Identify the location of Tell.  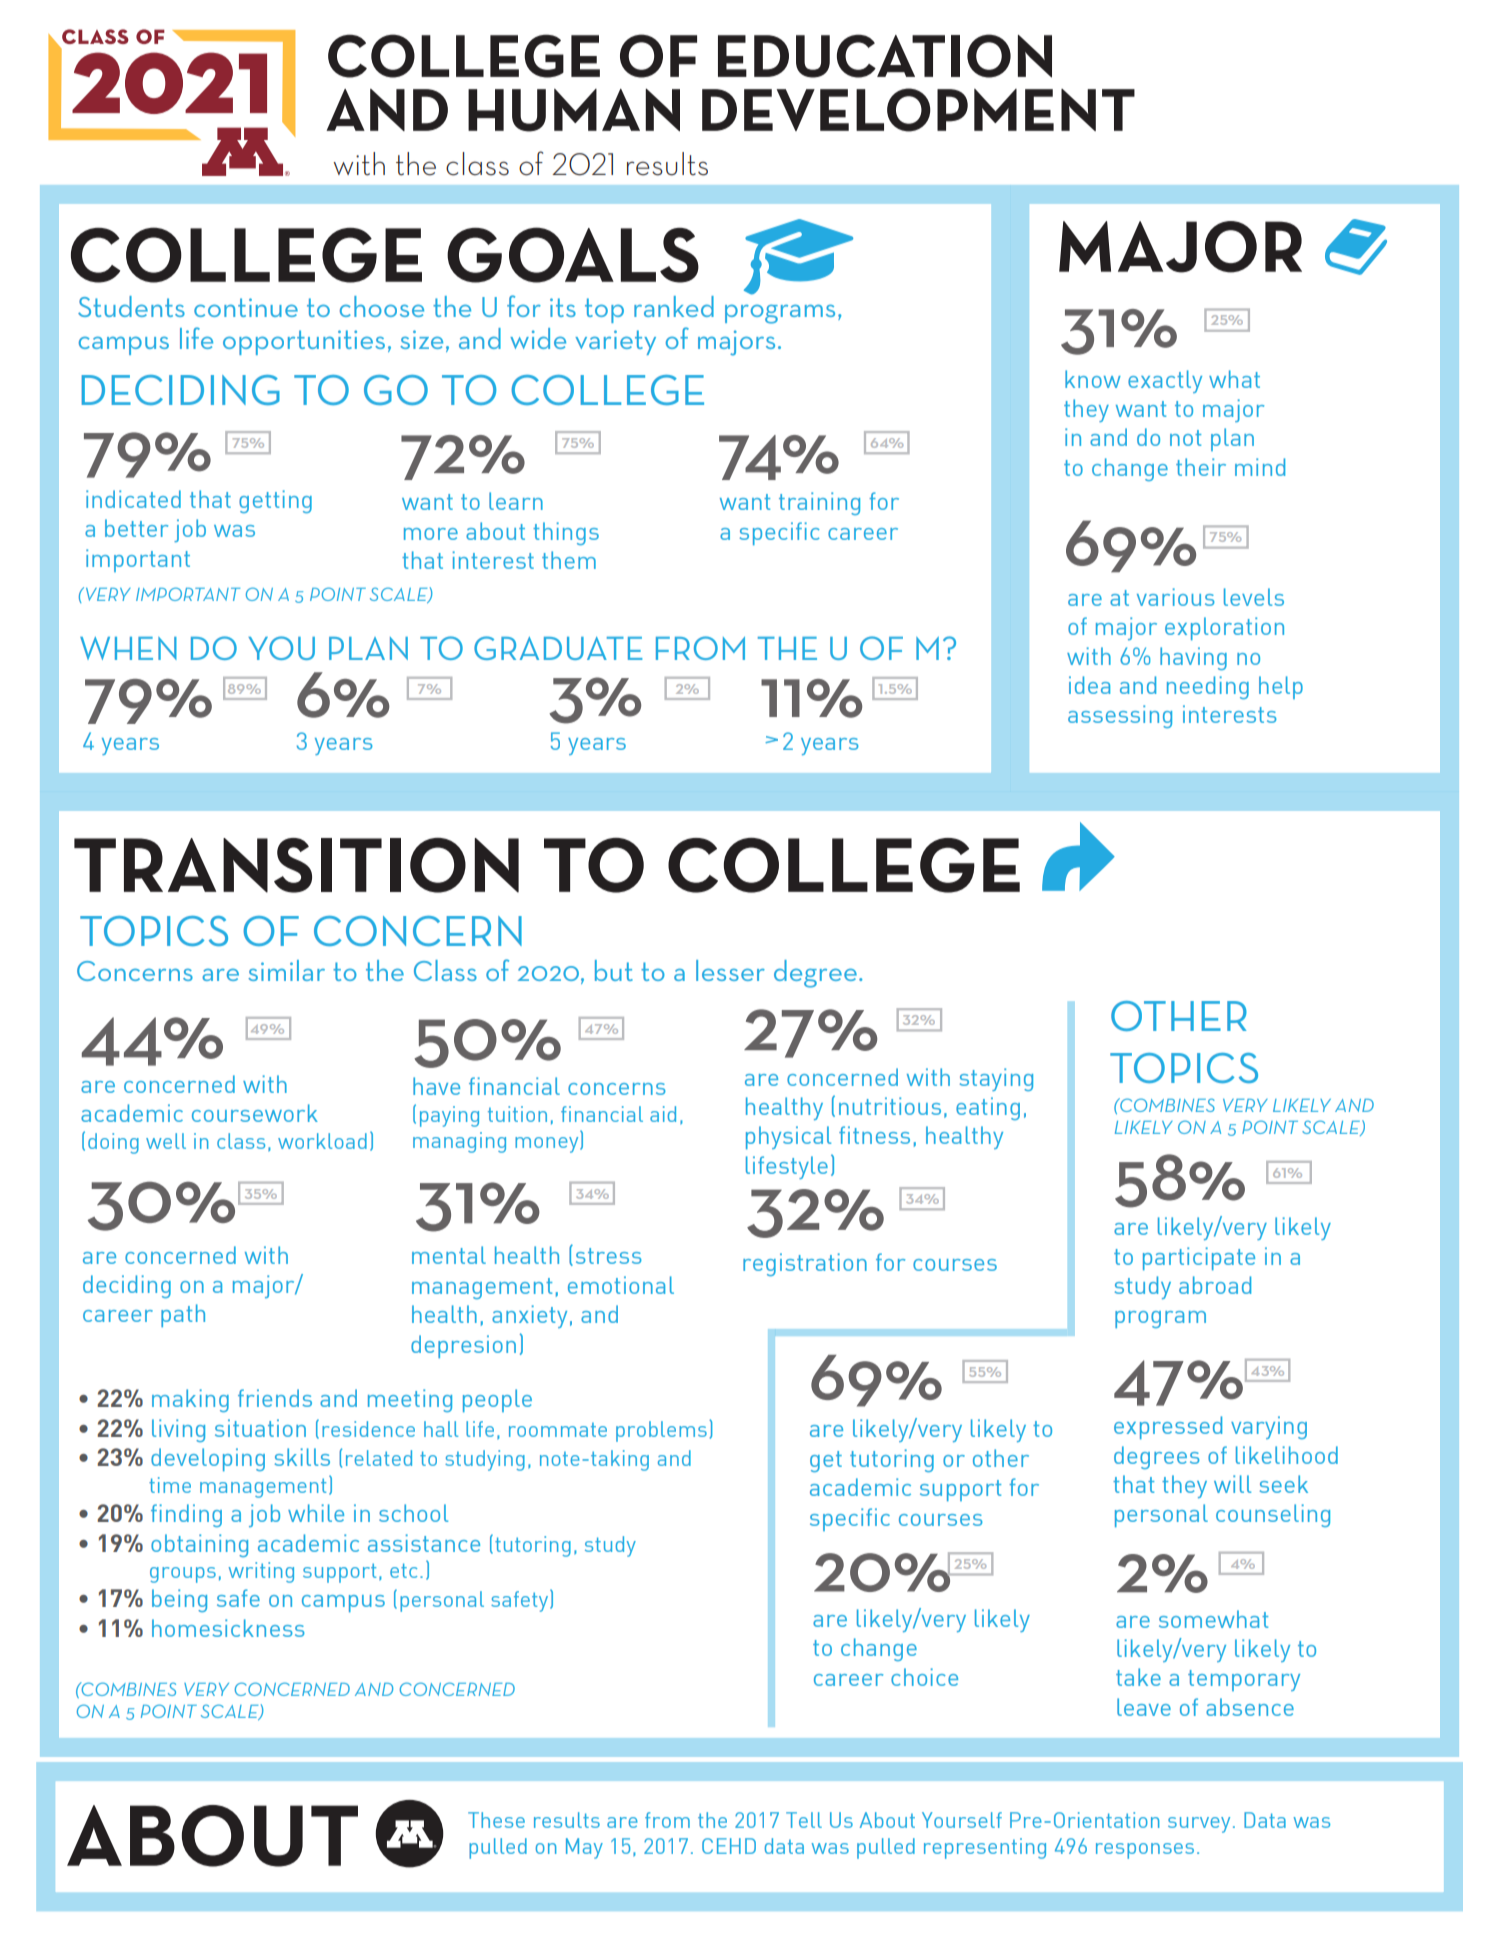
(804, 1820).
